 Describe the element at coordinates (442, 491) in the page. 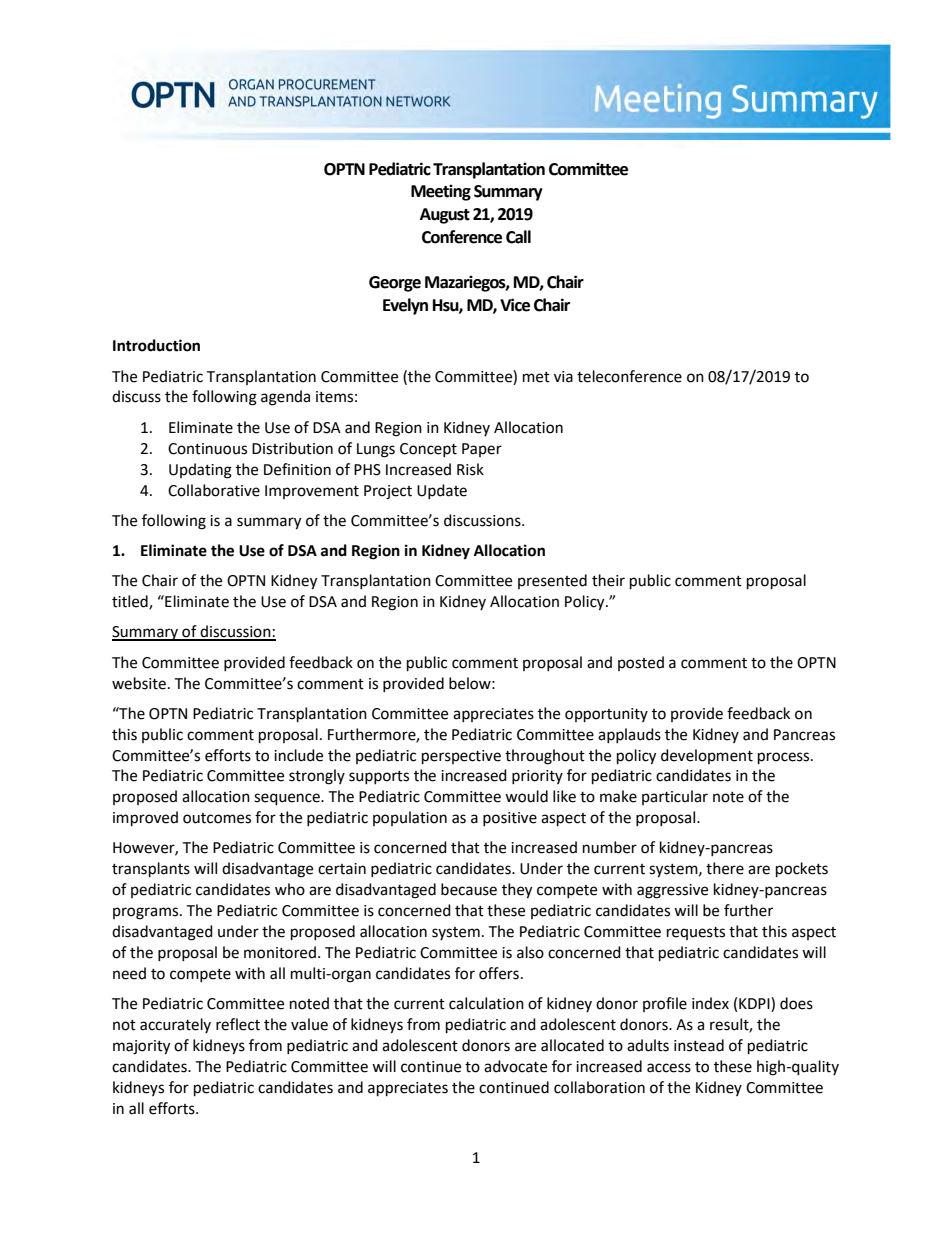

I see `Update` at that location.
